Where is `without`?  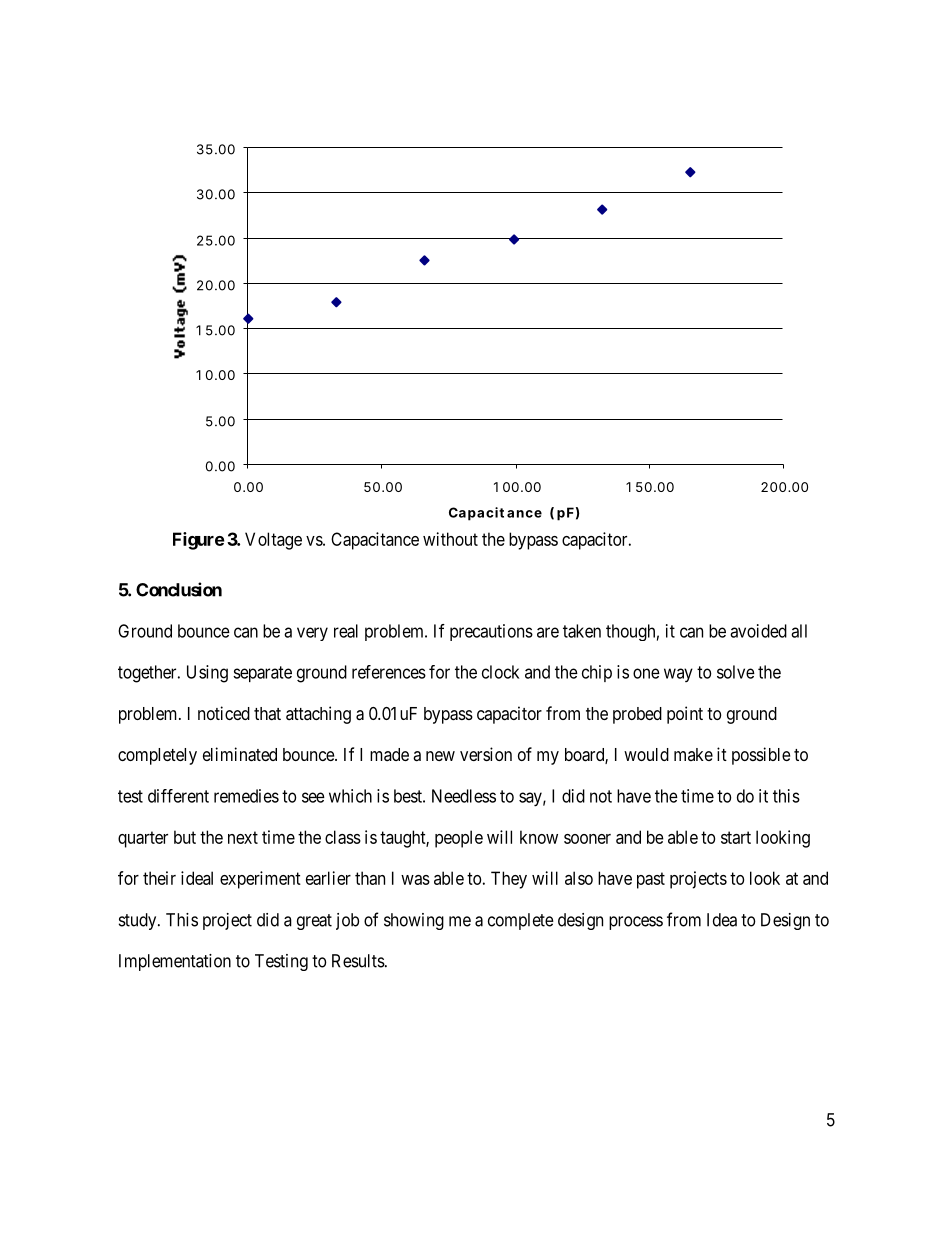
without is located at coordinates (450, 539).
